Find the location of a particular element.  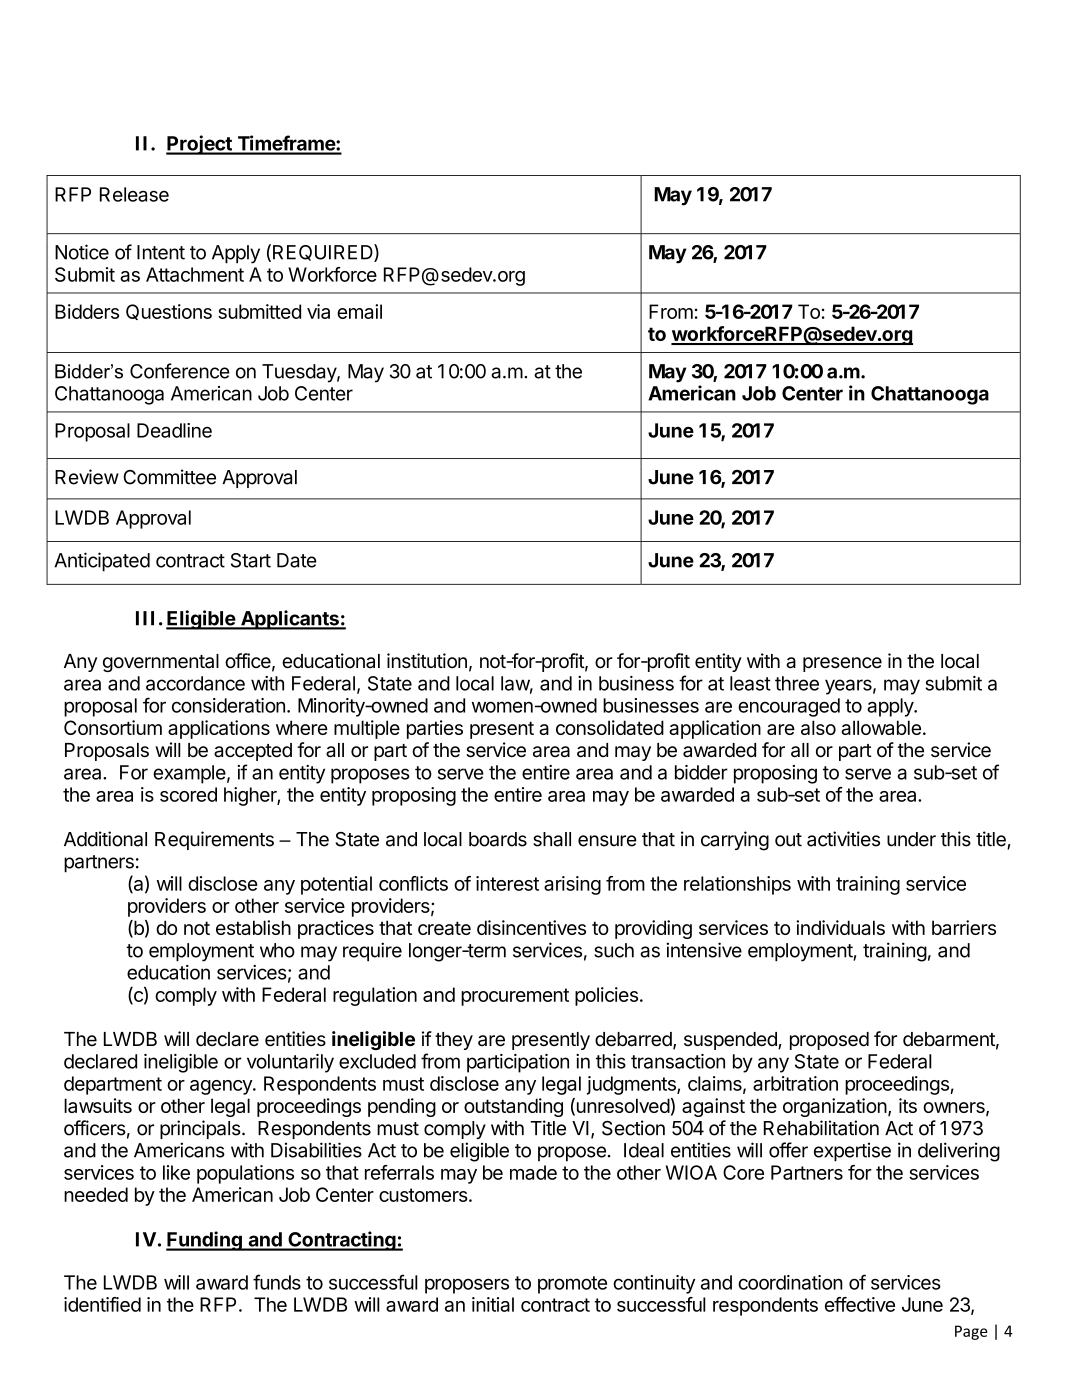

encouraged is located at coordinates (789, 707).
